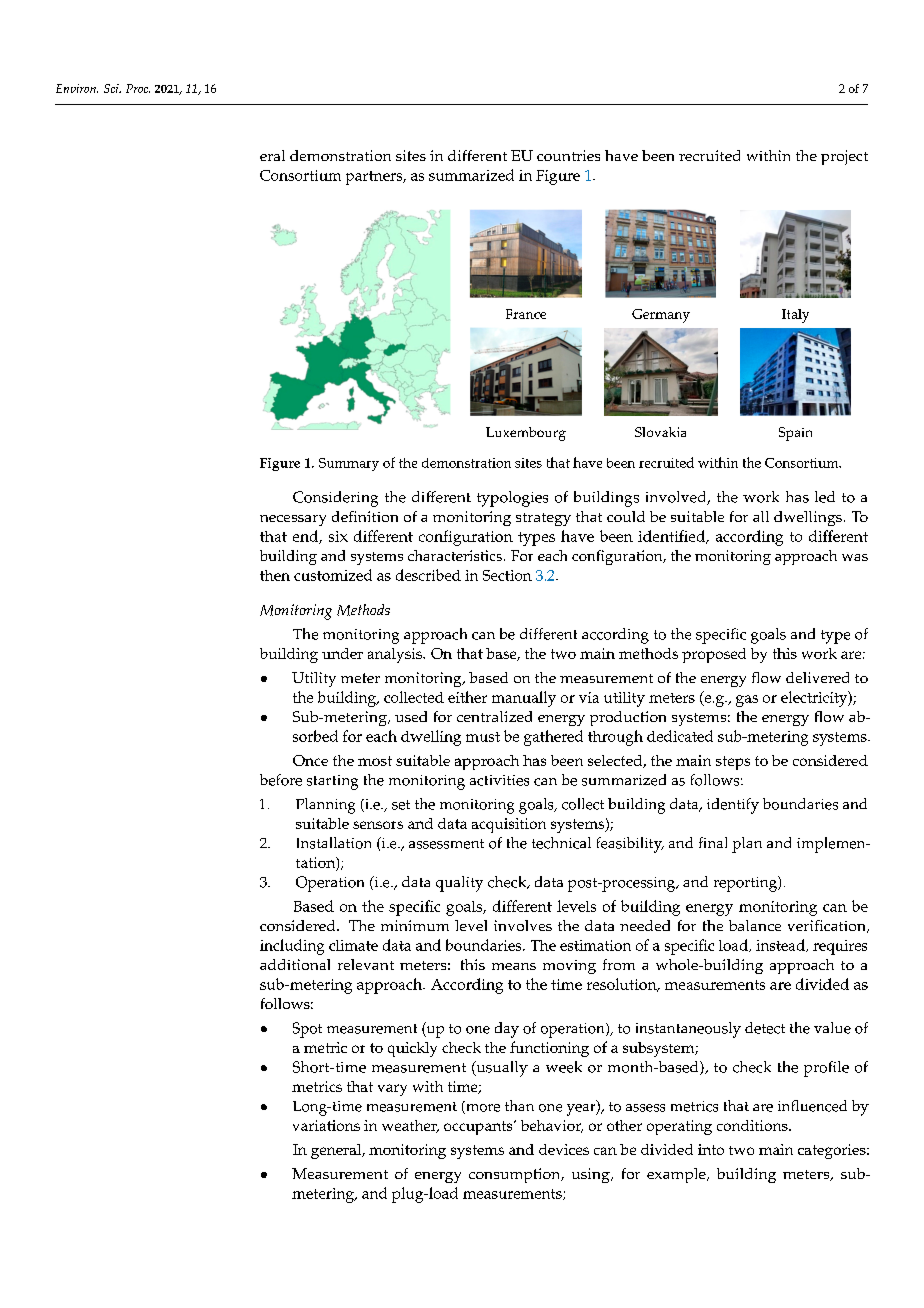 The width and height of the document is (924, 1308). What do you see at coordinates (526, 314) in the document?
I see `France` at bounding box center [526, 314].
